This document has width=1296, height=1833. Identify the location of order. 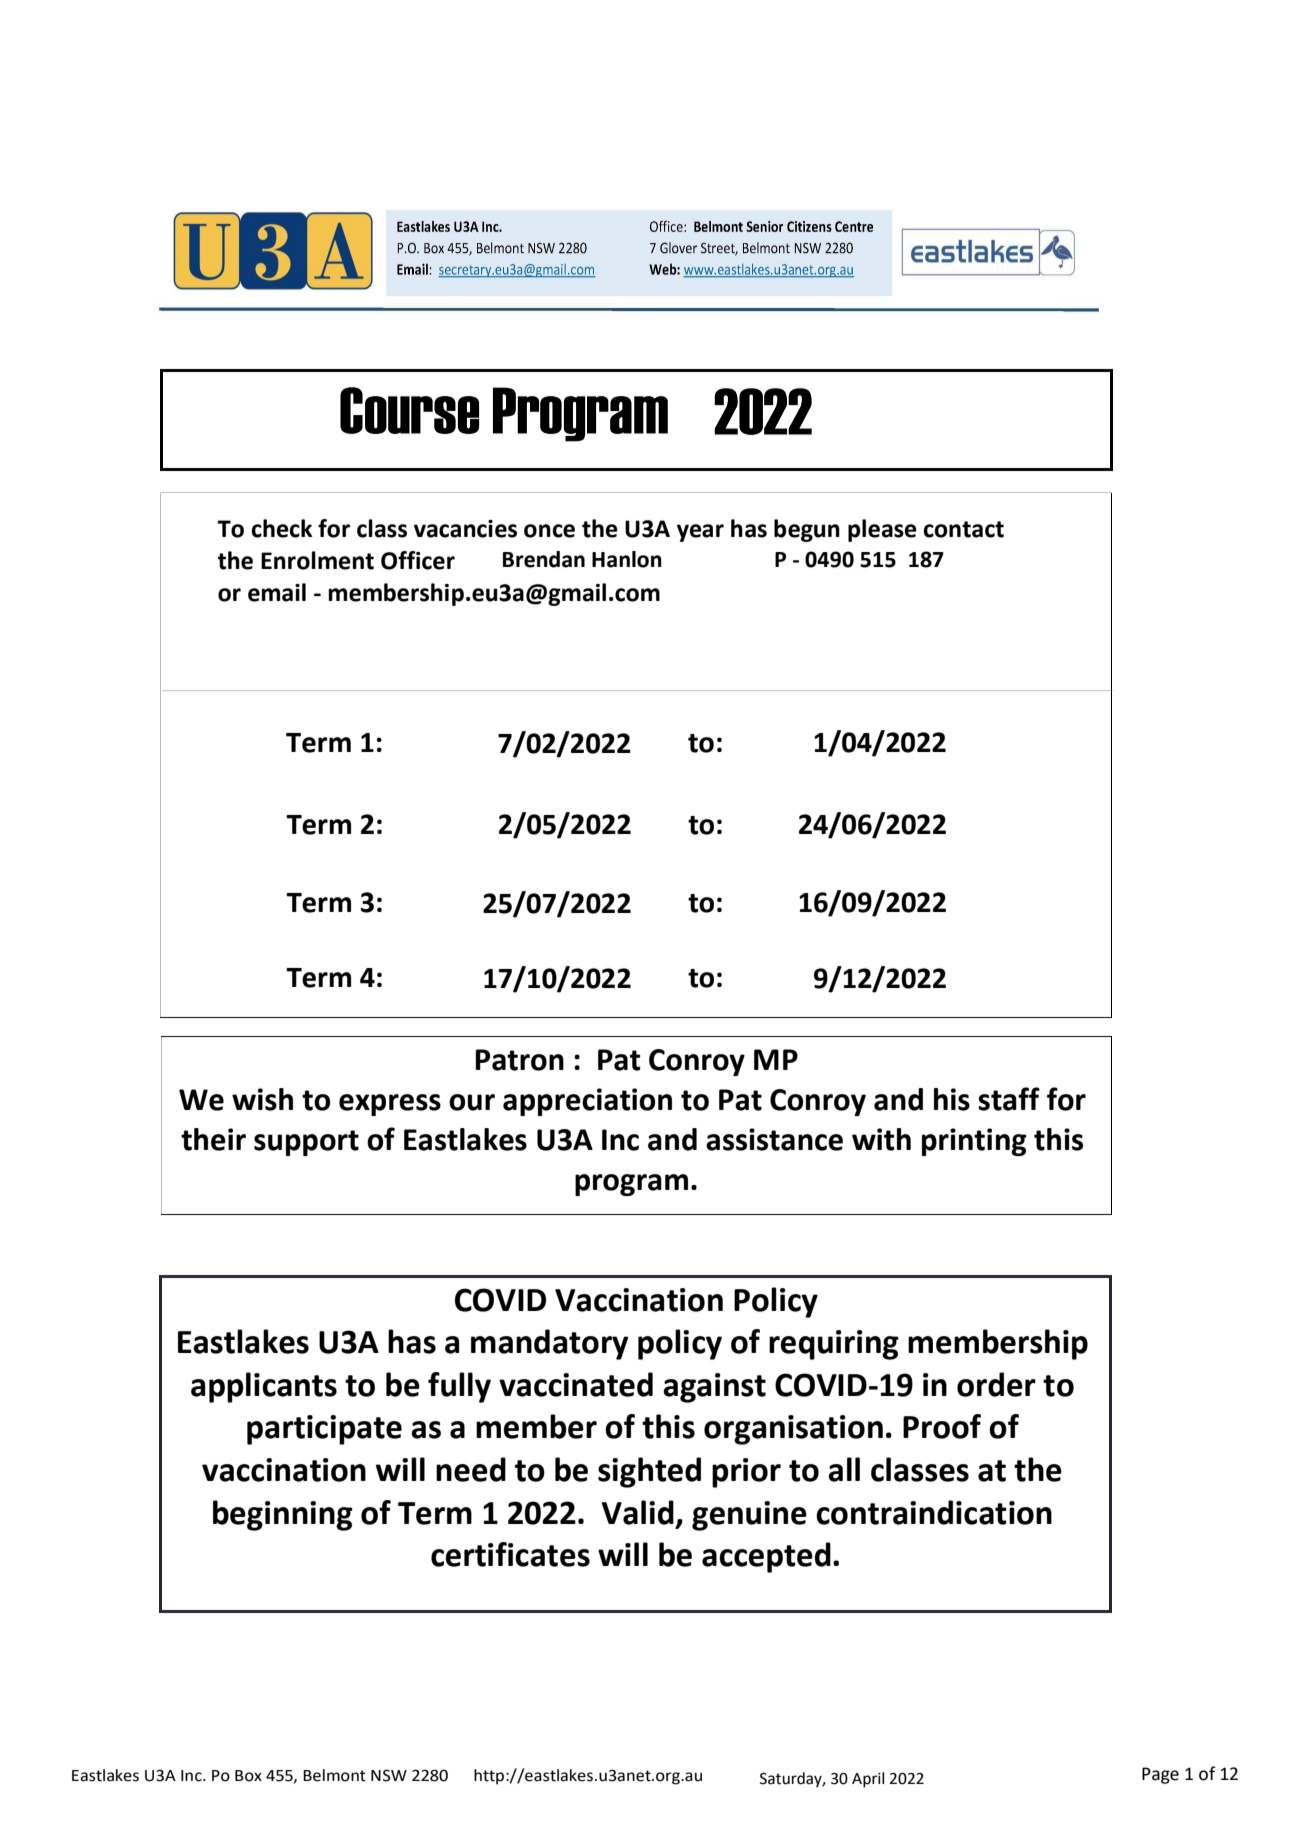
(996, 1384).
